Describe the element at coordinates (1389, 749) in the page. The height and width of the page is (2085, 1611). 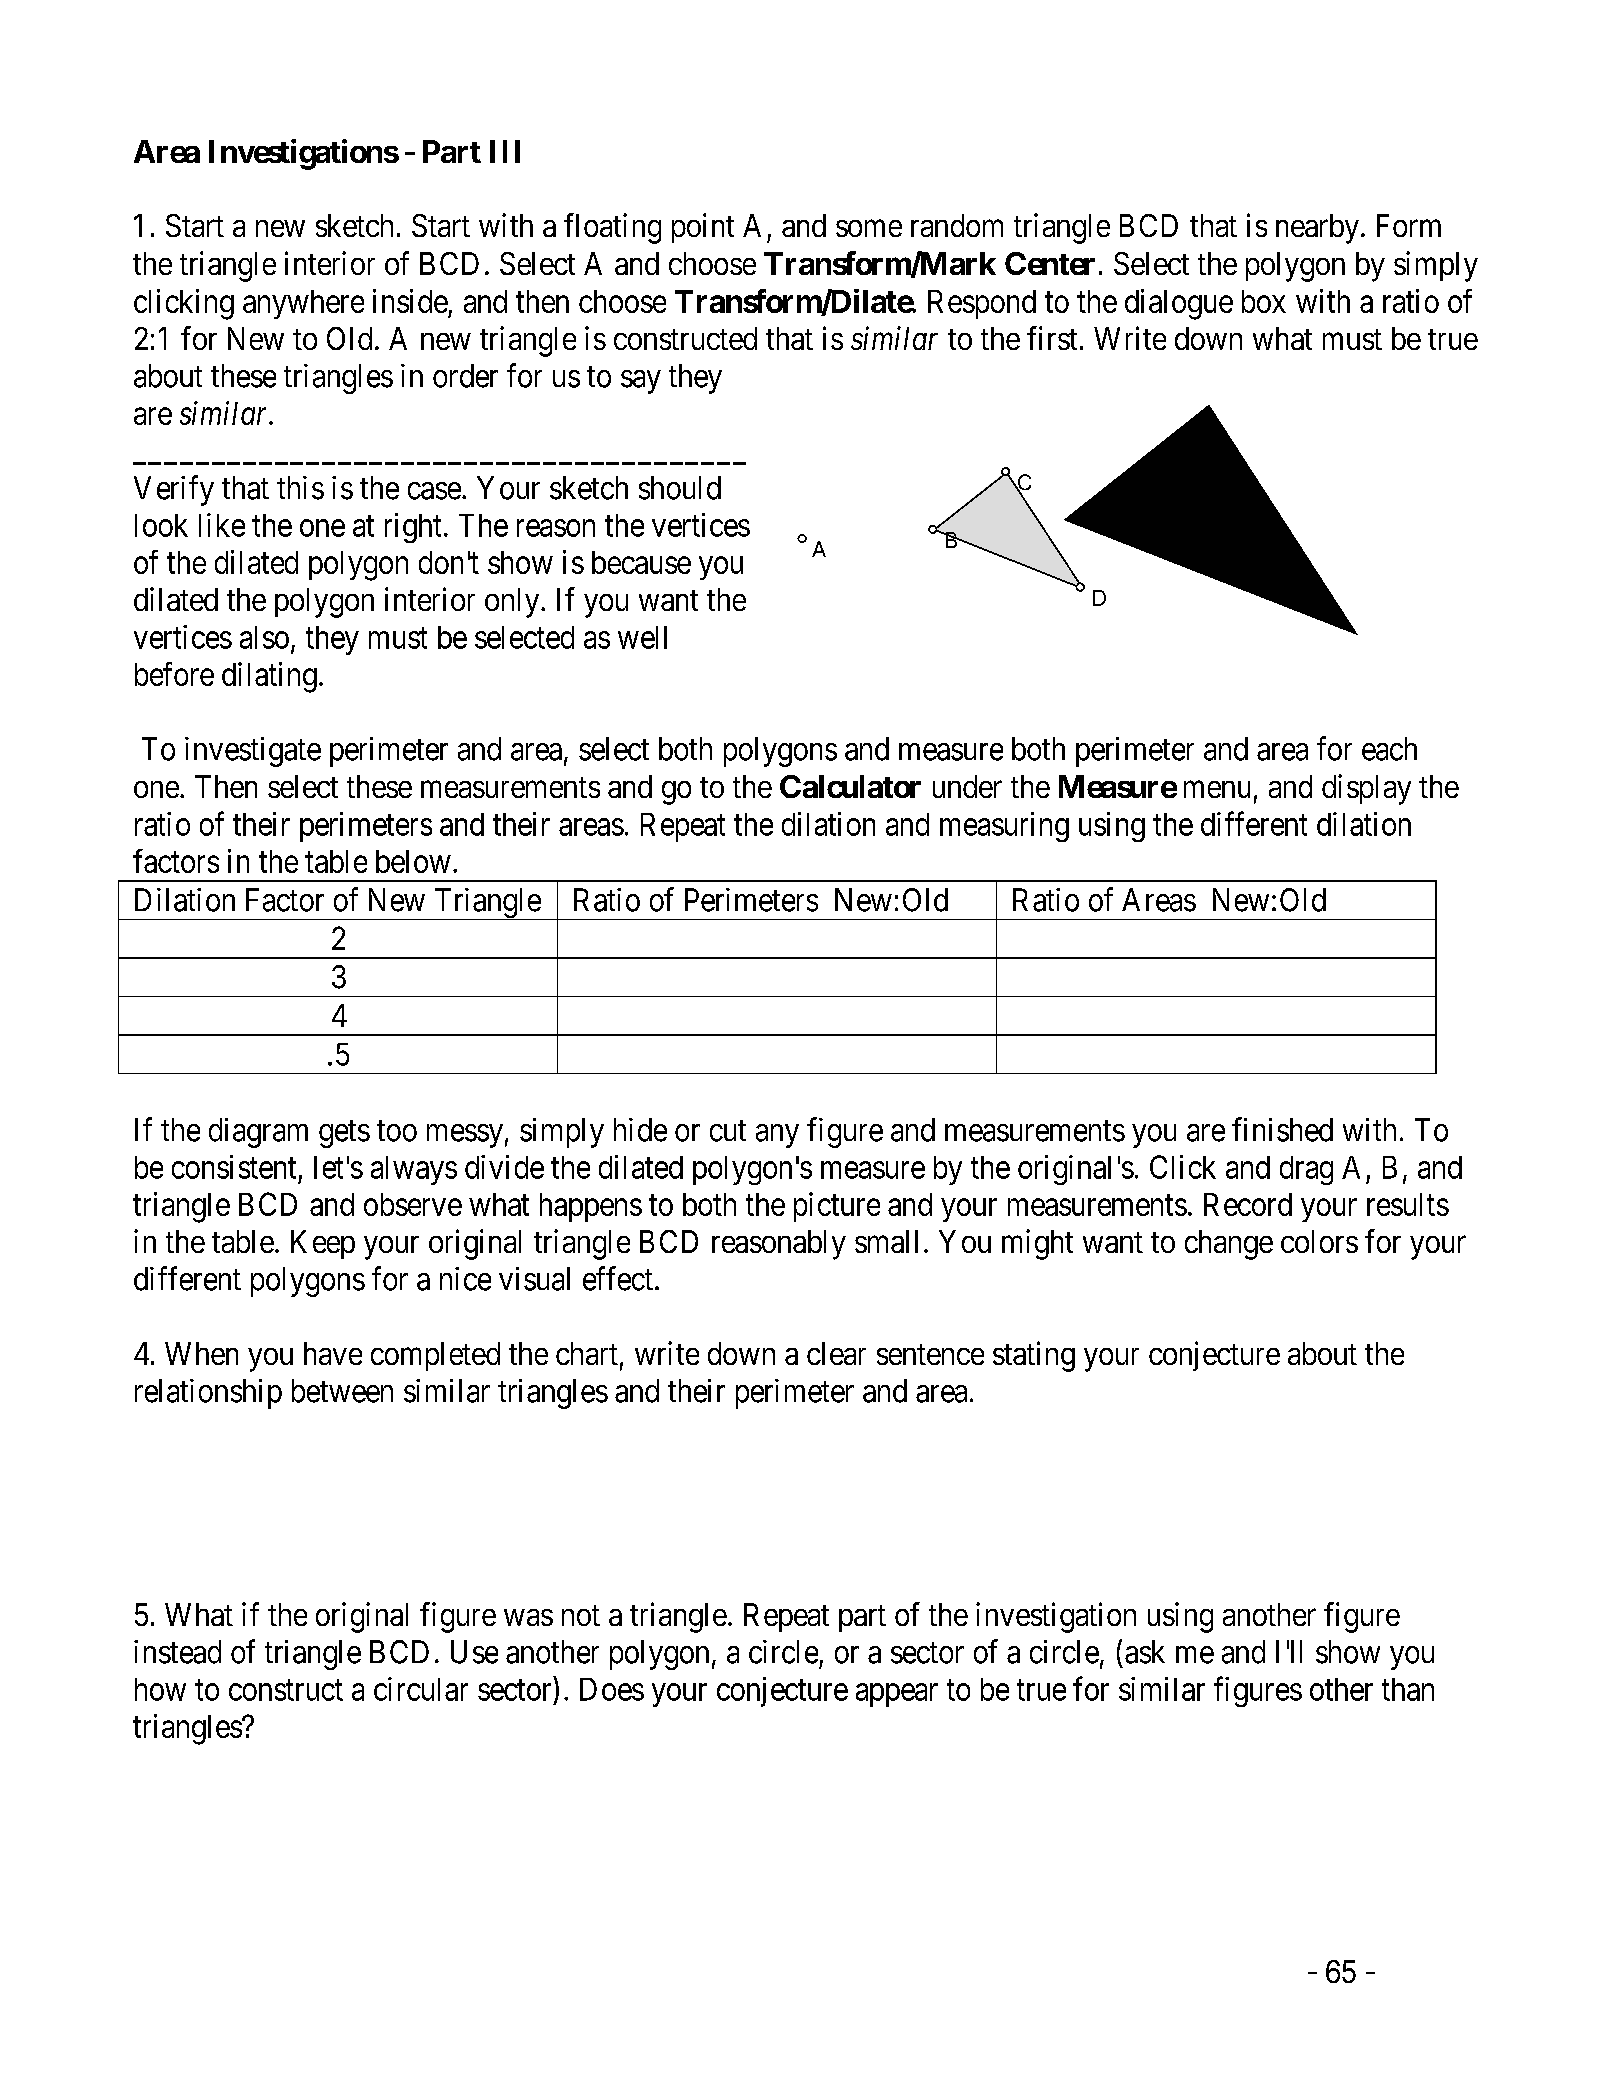
I see `each` at that location.
